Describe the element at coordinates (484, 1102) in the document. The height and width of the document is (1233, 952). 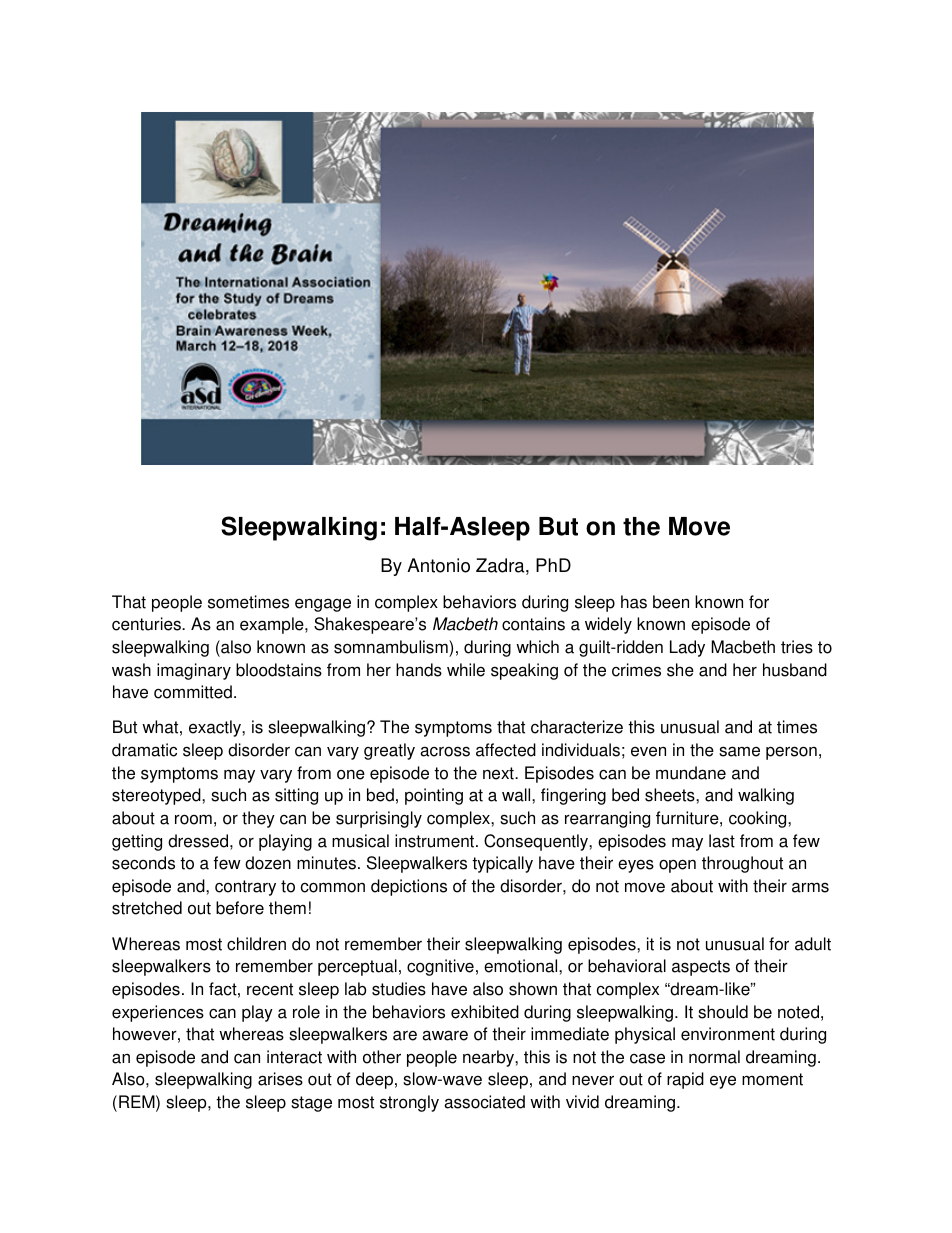
I see `associated` at that location.
